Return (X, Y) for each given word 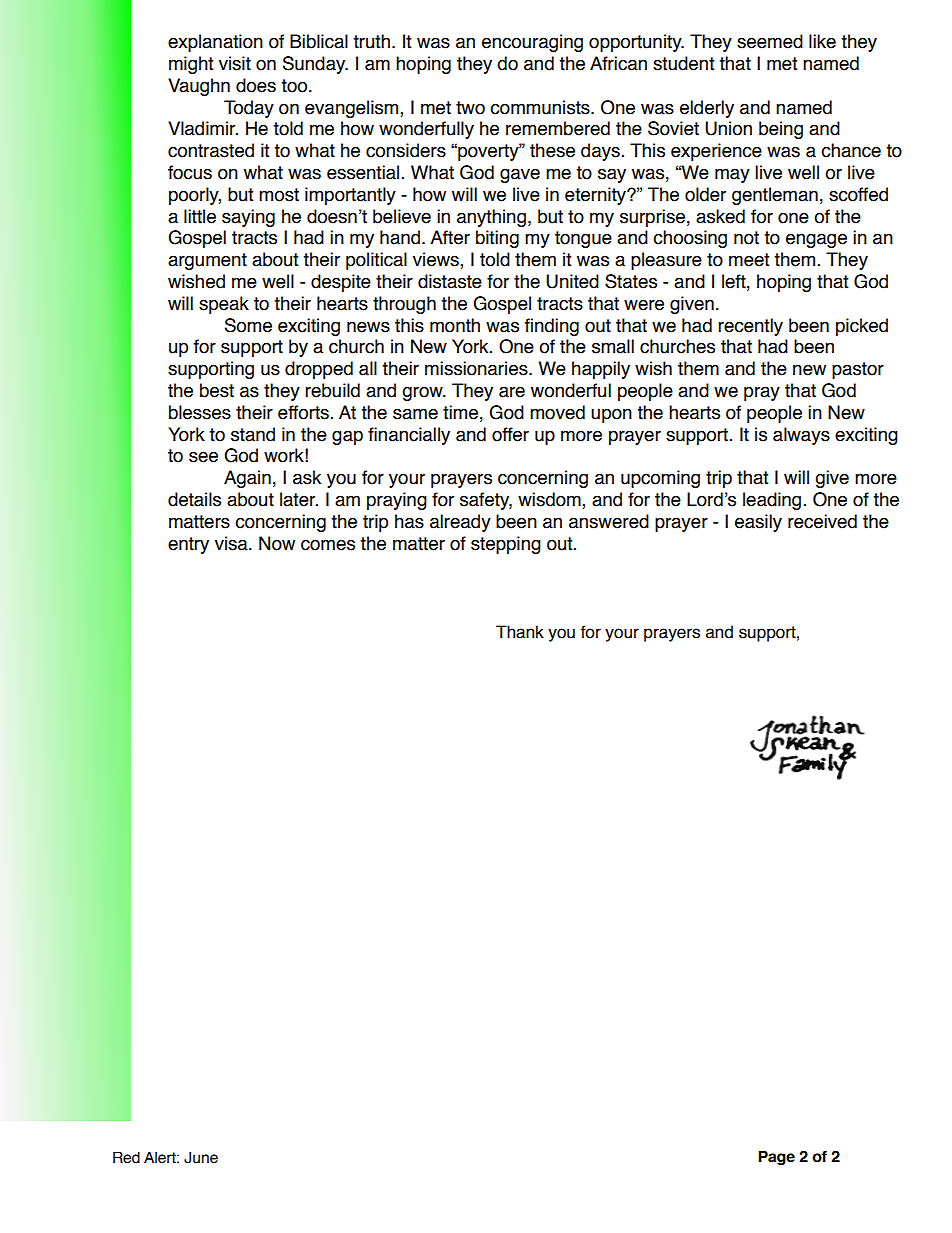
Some (248, 325)
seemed (770, 41)
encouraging (532, 43)
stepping (506, 545)
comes (328, 545)
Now (277, 543)
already (460, 523)
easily (758, 523)
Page (776, 1157)
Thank (520, 632)
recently (750, 327)
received (822, 521)
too (295, 86)
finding (552, 327)
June (201, 1157)
